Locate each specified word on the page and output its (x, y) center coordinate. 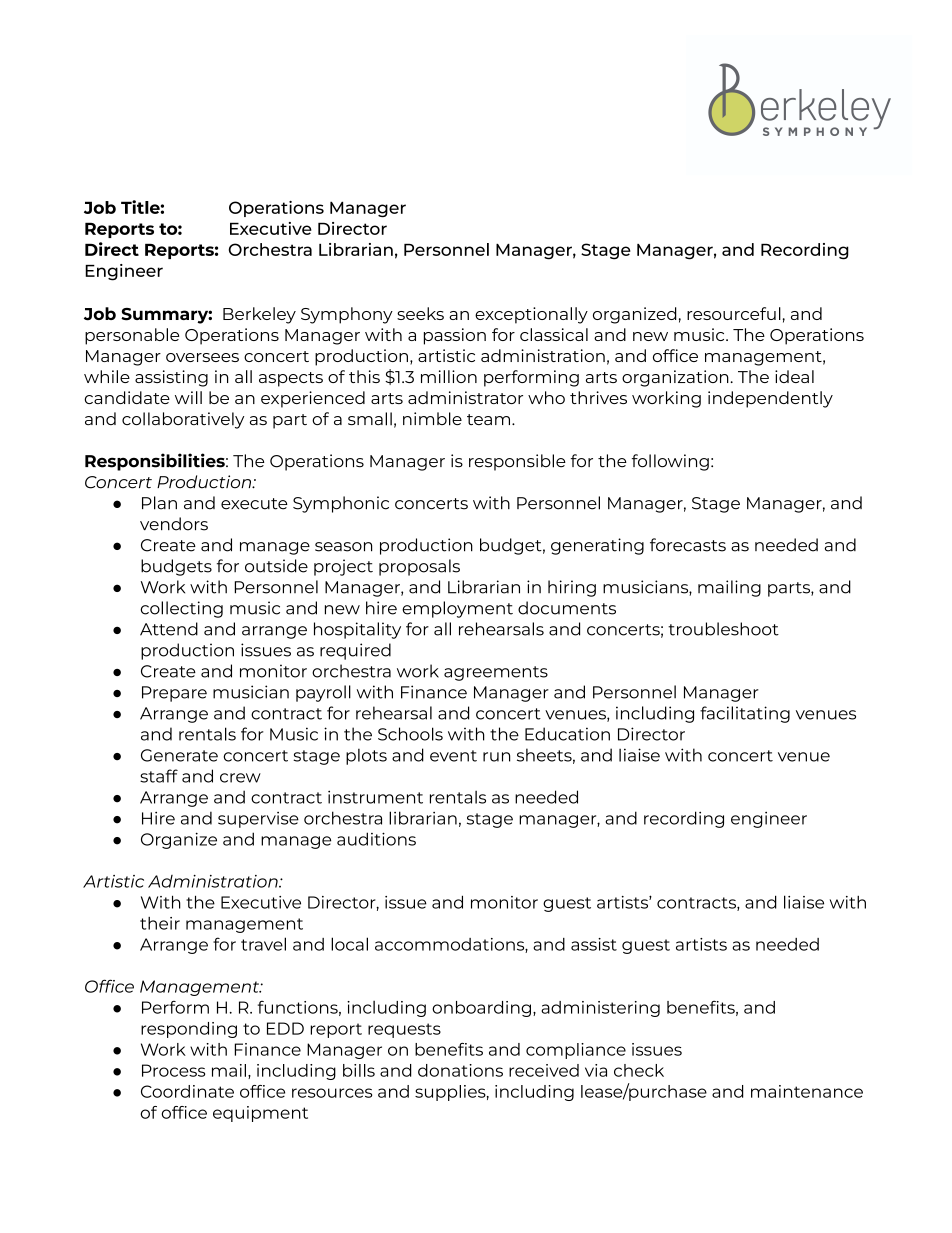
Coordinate (187, 1091)
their (160, 923)
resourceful (734, 313)
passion (455, 336)
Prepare (174, 694)
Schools (410, 734)
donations (460, 1070)
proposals (419, 567)
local (349, 944)
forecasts (688, 545)
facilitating (745, 714)
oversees (202, 357)
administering (600, 1009)
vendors (174, 524)
